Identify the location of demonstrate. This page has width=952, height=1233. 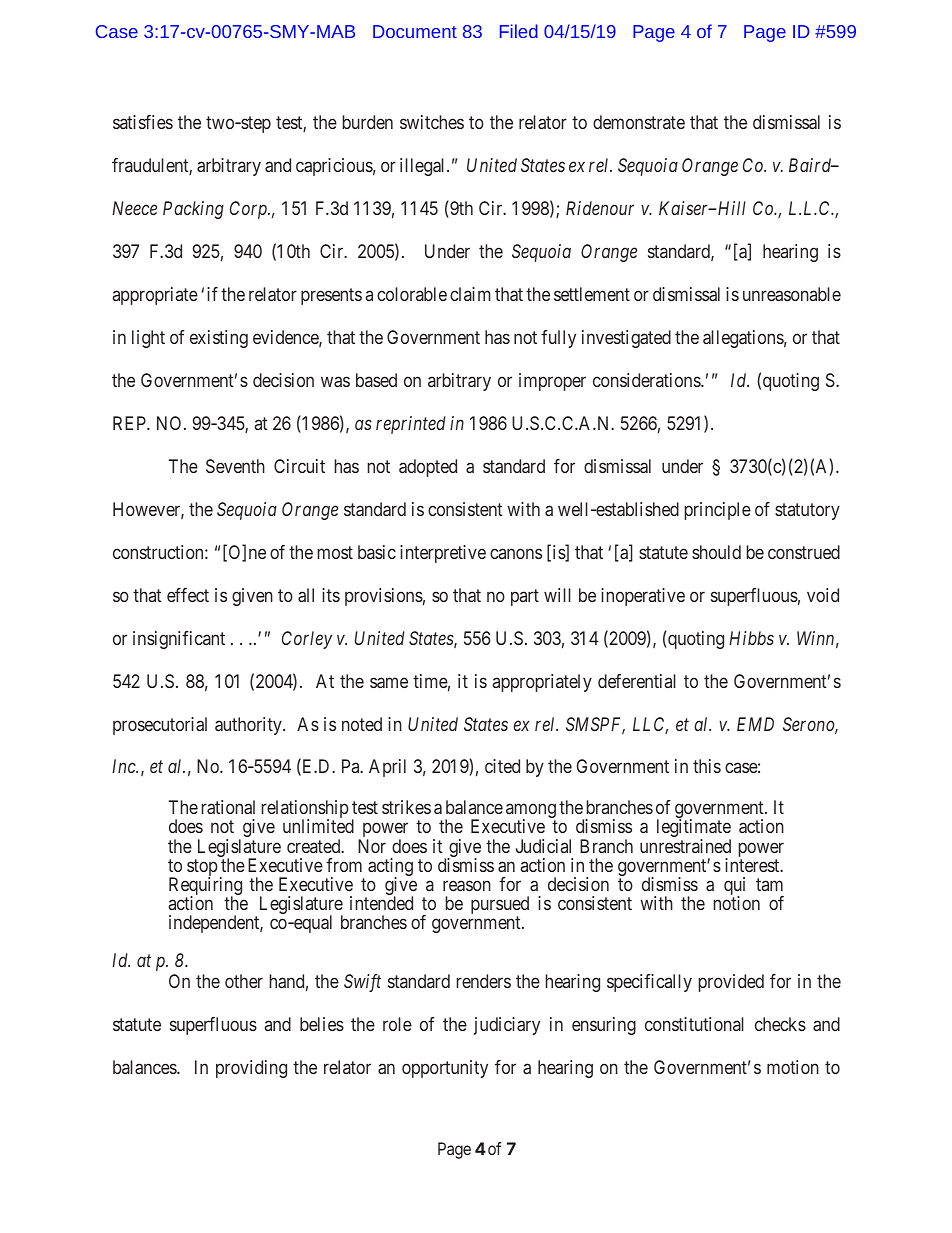
(639, 122).
